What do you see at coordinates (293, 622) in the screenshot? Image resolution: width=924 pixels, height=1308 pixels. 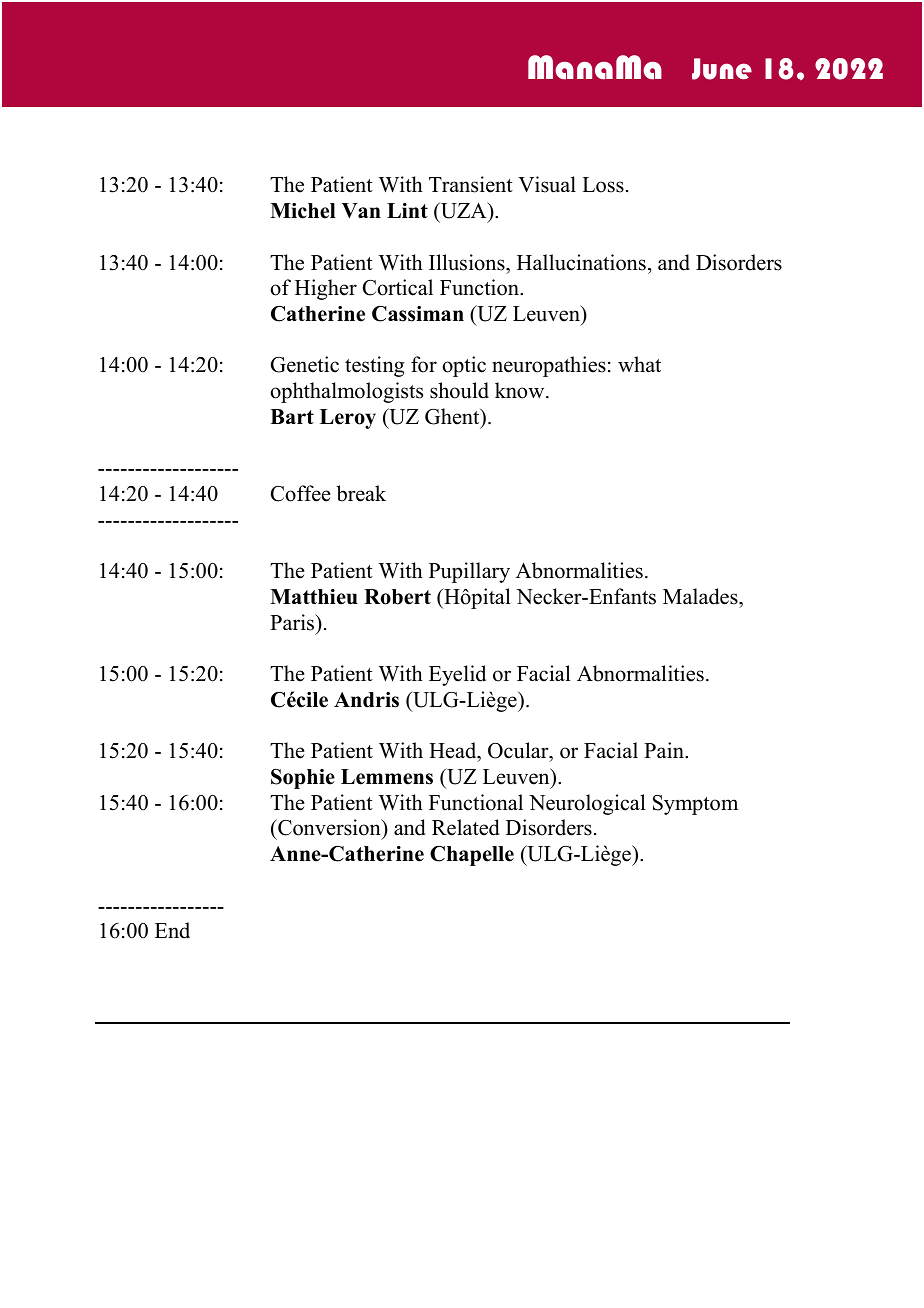 I see `Paris` at bounding box center [293, 622].
